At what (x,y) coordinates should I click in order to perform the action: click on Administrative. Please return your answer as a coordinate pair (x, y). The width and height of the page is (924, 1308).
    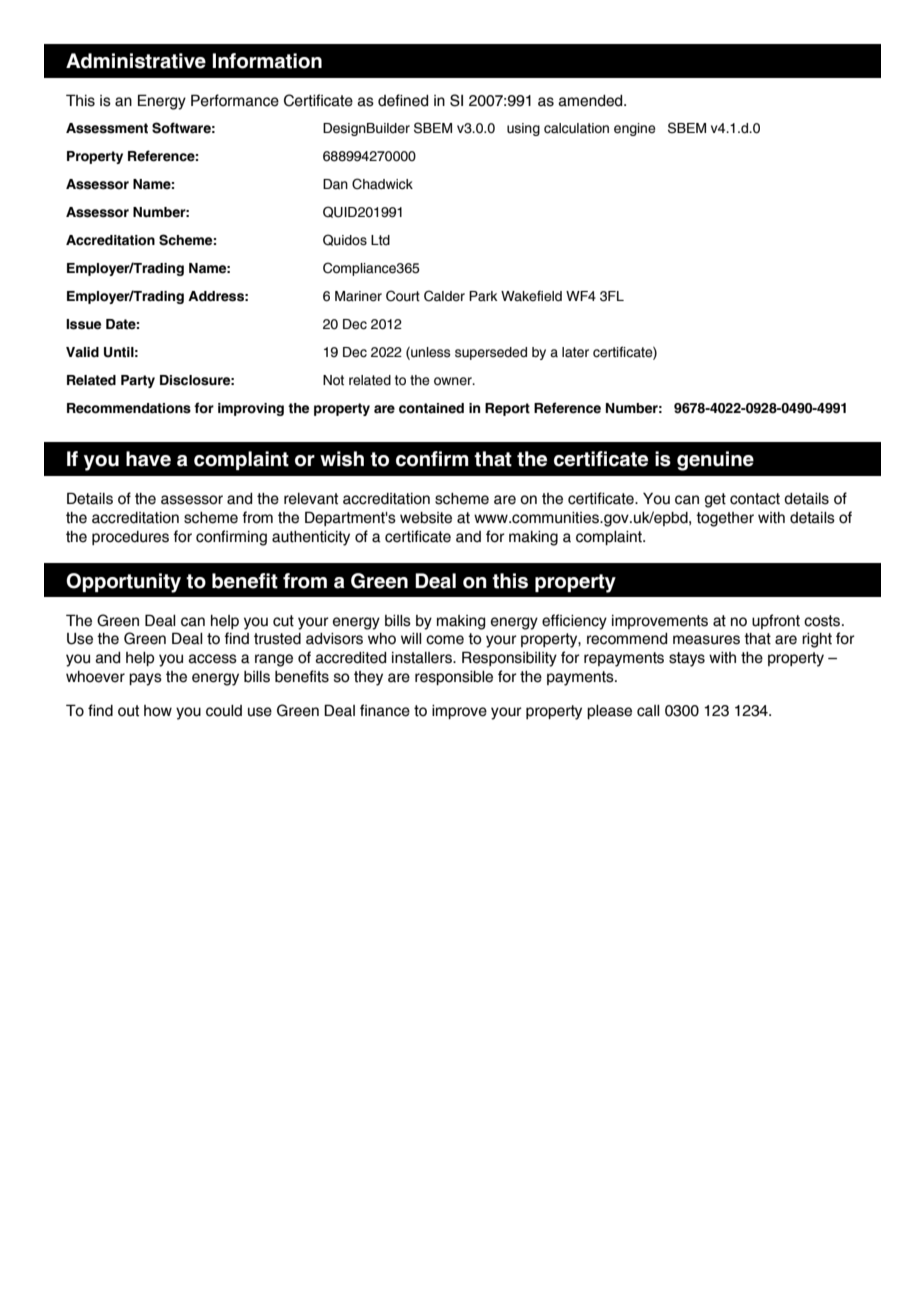
    Looking at the image, I should click on (136, 61).
